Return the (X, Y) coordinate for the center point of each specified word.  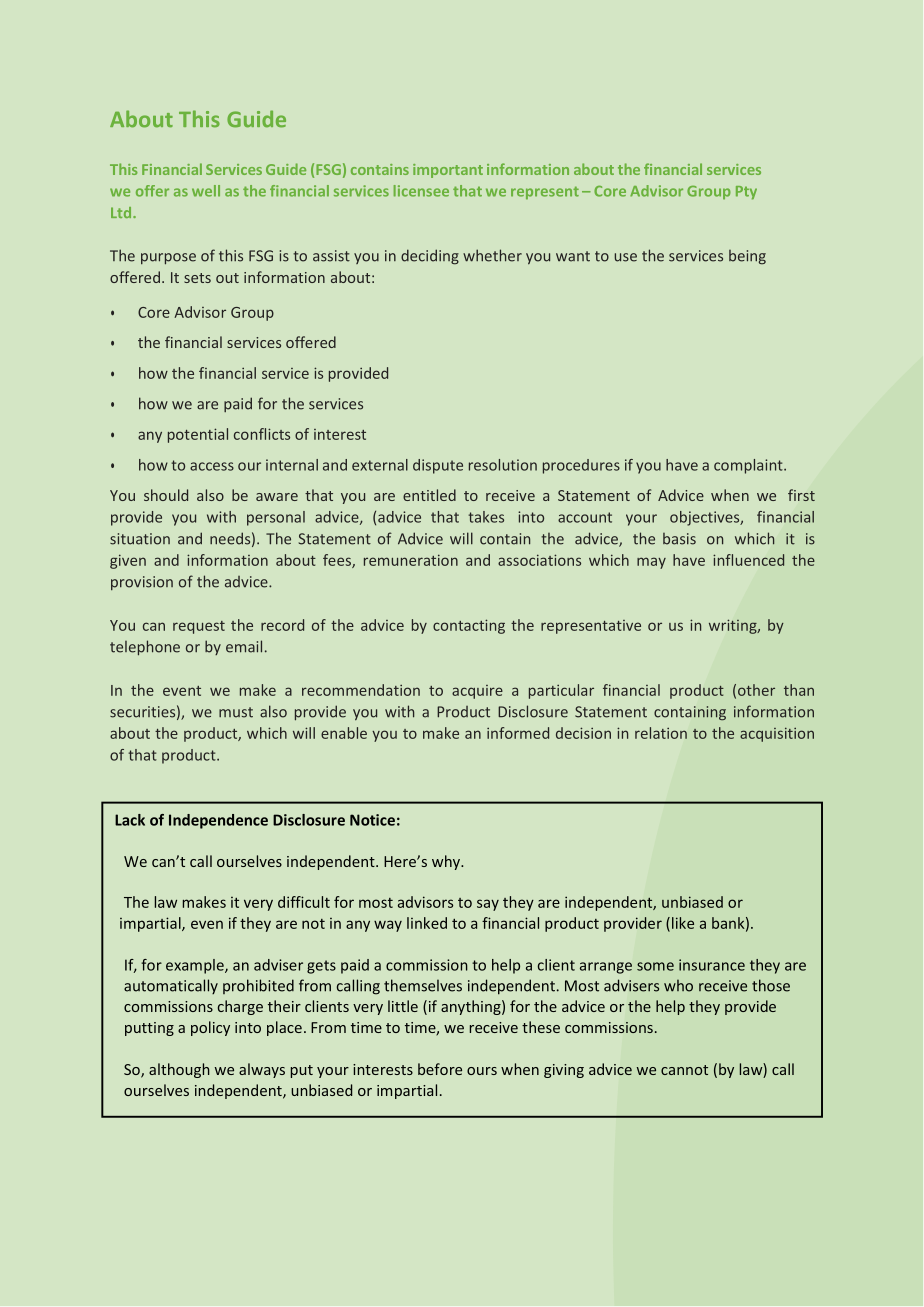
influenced (748, 560)
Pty (746, 193)
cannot (684, 1070)
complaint (749, 466)
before (440, 1069)
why (447, 862)
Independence (218, 821)
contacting (469, 626)
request (199, 627)
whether (492, 255)
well (206, 191)
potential (198, 435)
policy (210, 1028)
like (683, 923)
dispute (438, 466)
